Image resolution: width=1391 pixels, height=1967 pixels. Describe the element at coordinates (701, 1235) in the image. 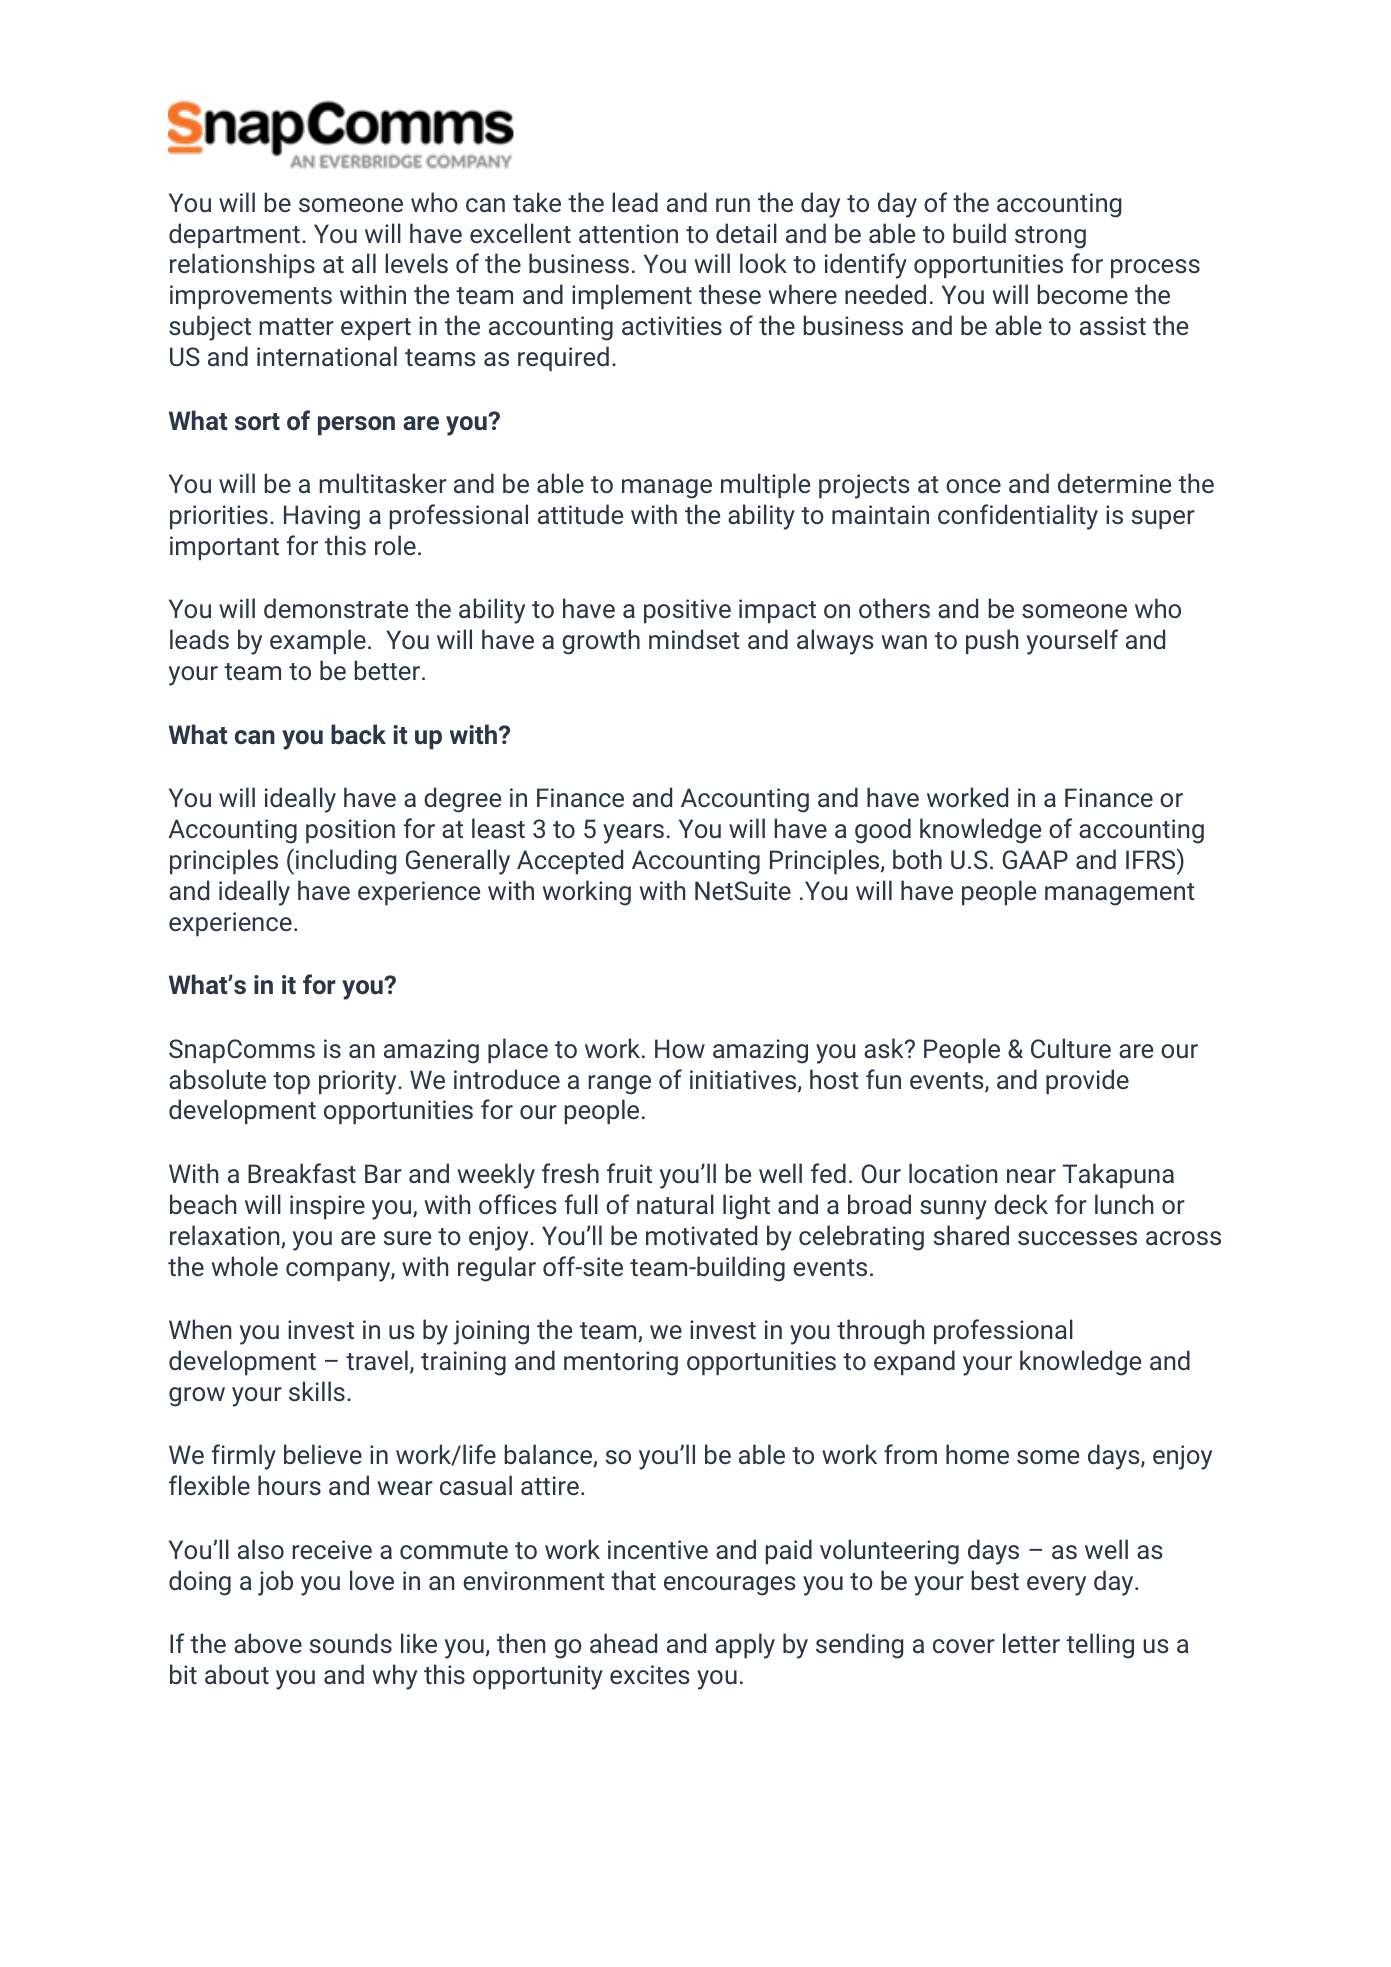

I see `motivated` at that location.
